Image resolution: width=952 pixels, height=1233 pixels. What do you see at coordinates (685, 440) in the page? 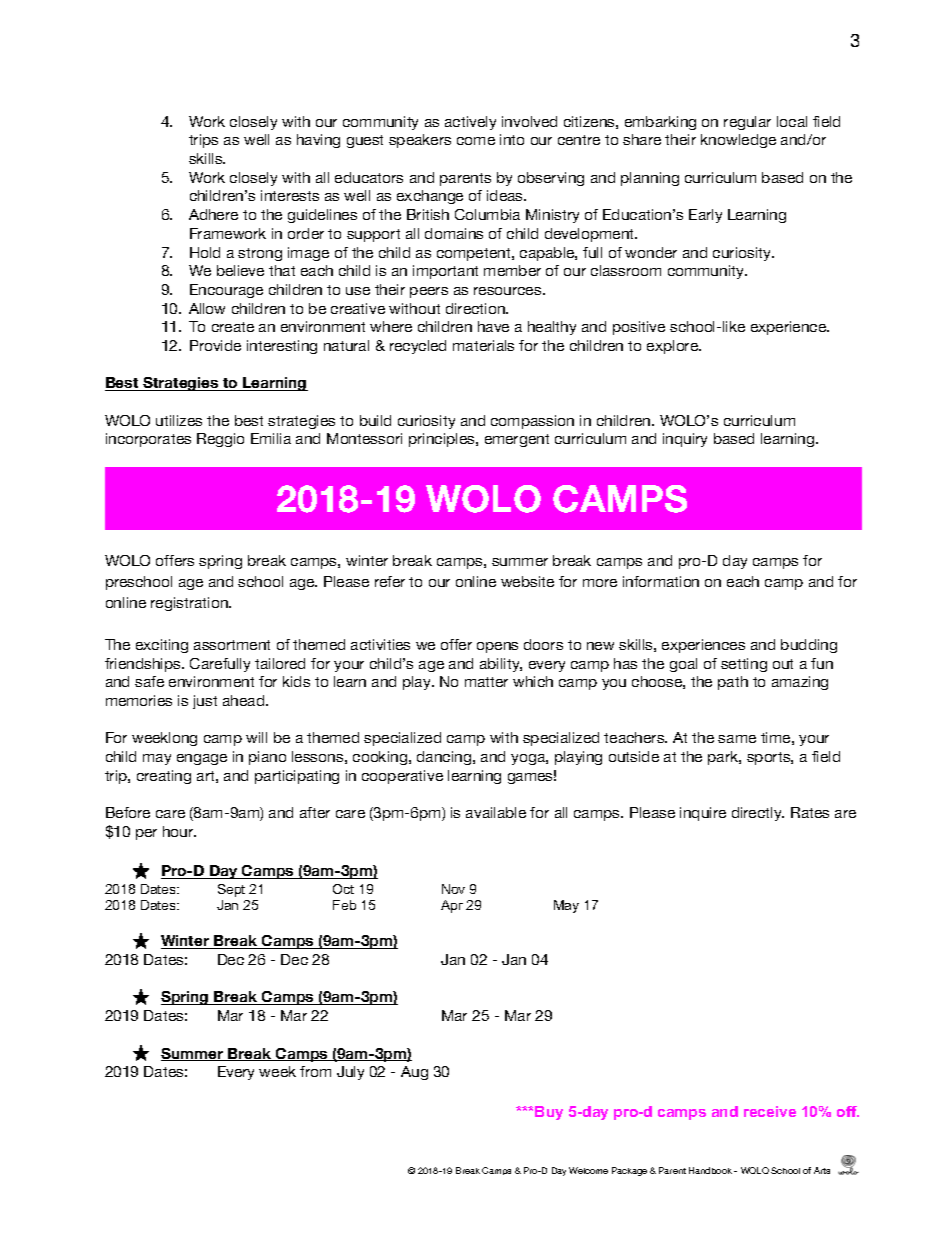
I see `inquiry` at bounding box center [685, 440].
